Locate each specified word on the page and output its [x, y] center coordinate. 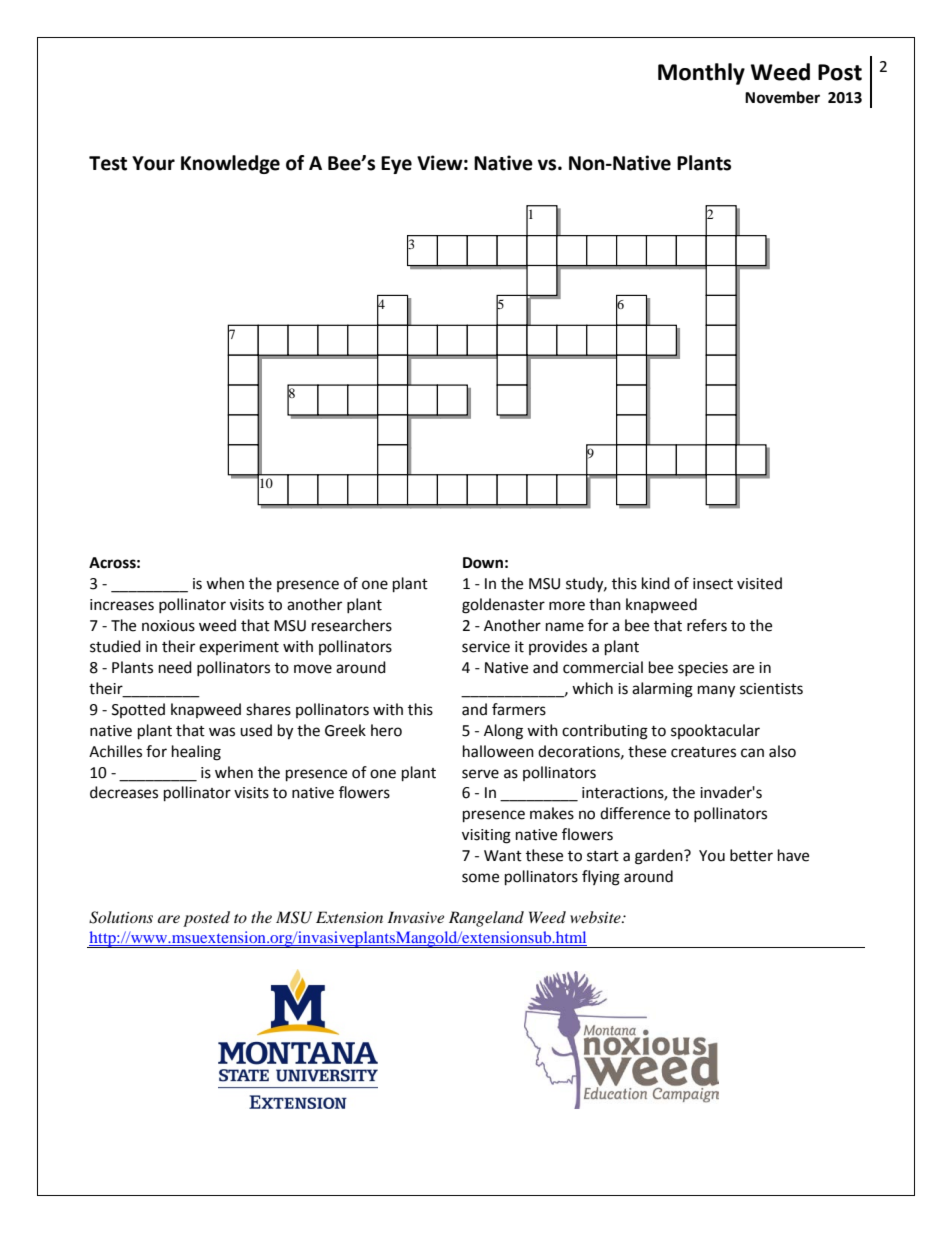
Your [153, 163]
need [175, 667]
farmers [519, 709]
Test [108, 163]
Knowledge [230, 164]
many [716, 691]
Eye [396, 165]
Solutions [121, 917]
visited [759, 583]
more [567, 606]
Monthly [701, 74]
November [782, 97]
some [480, 878]
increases [122, 605]
